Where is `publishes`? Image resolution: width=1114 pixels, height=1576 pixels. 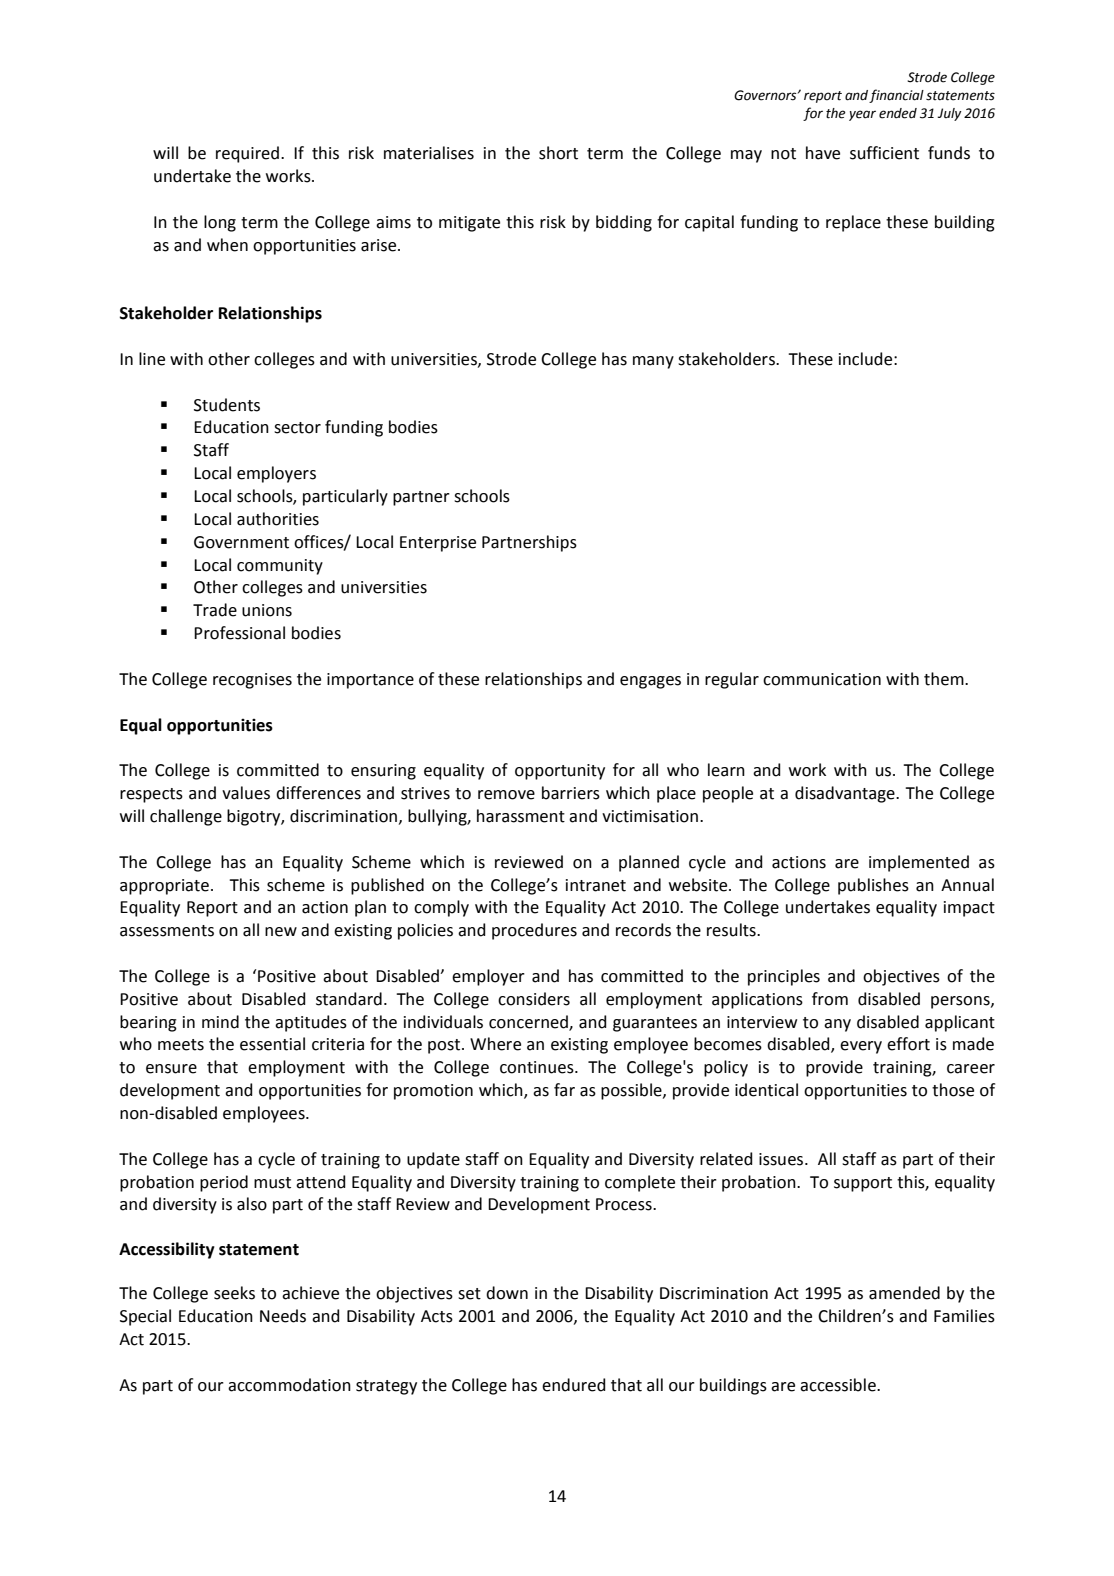 publishes is located at coordinates (873, 886).
